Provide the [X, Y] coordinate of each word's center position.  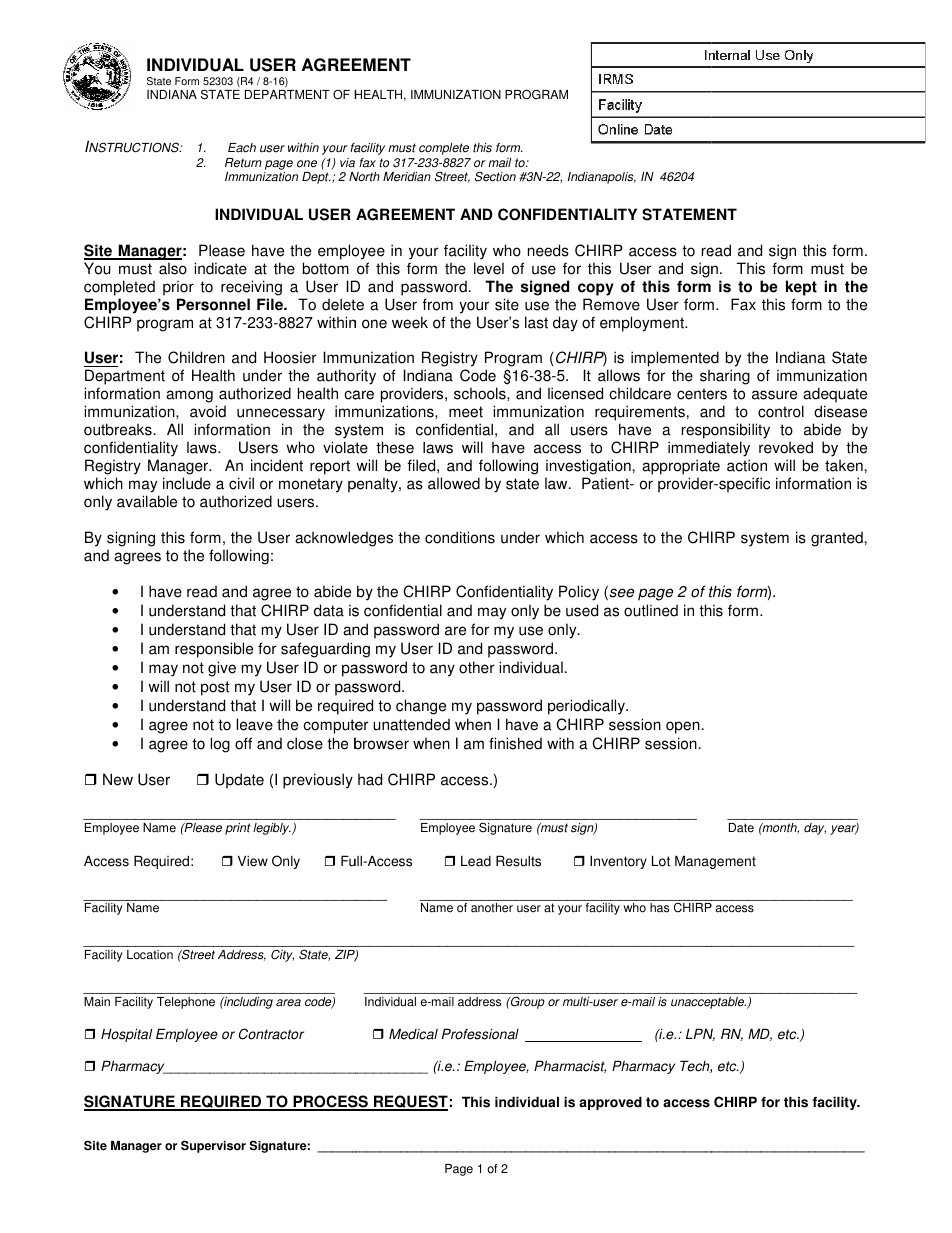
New [118, 779]
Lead [476, 861]
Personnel [213, 304]
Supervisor [213, 1146]
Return [243, 163]
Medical [413, 1034]
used [582, 610]
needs [548, 250]
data [329, 610]
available [147, 501]
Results [518, 861]
